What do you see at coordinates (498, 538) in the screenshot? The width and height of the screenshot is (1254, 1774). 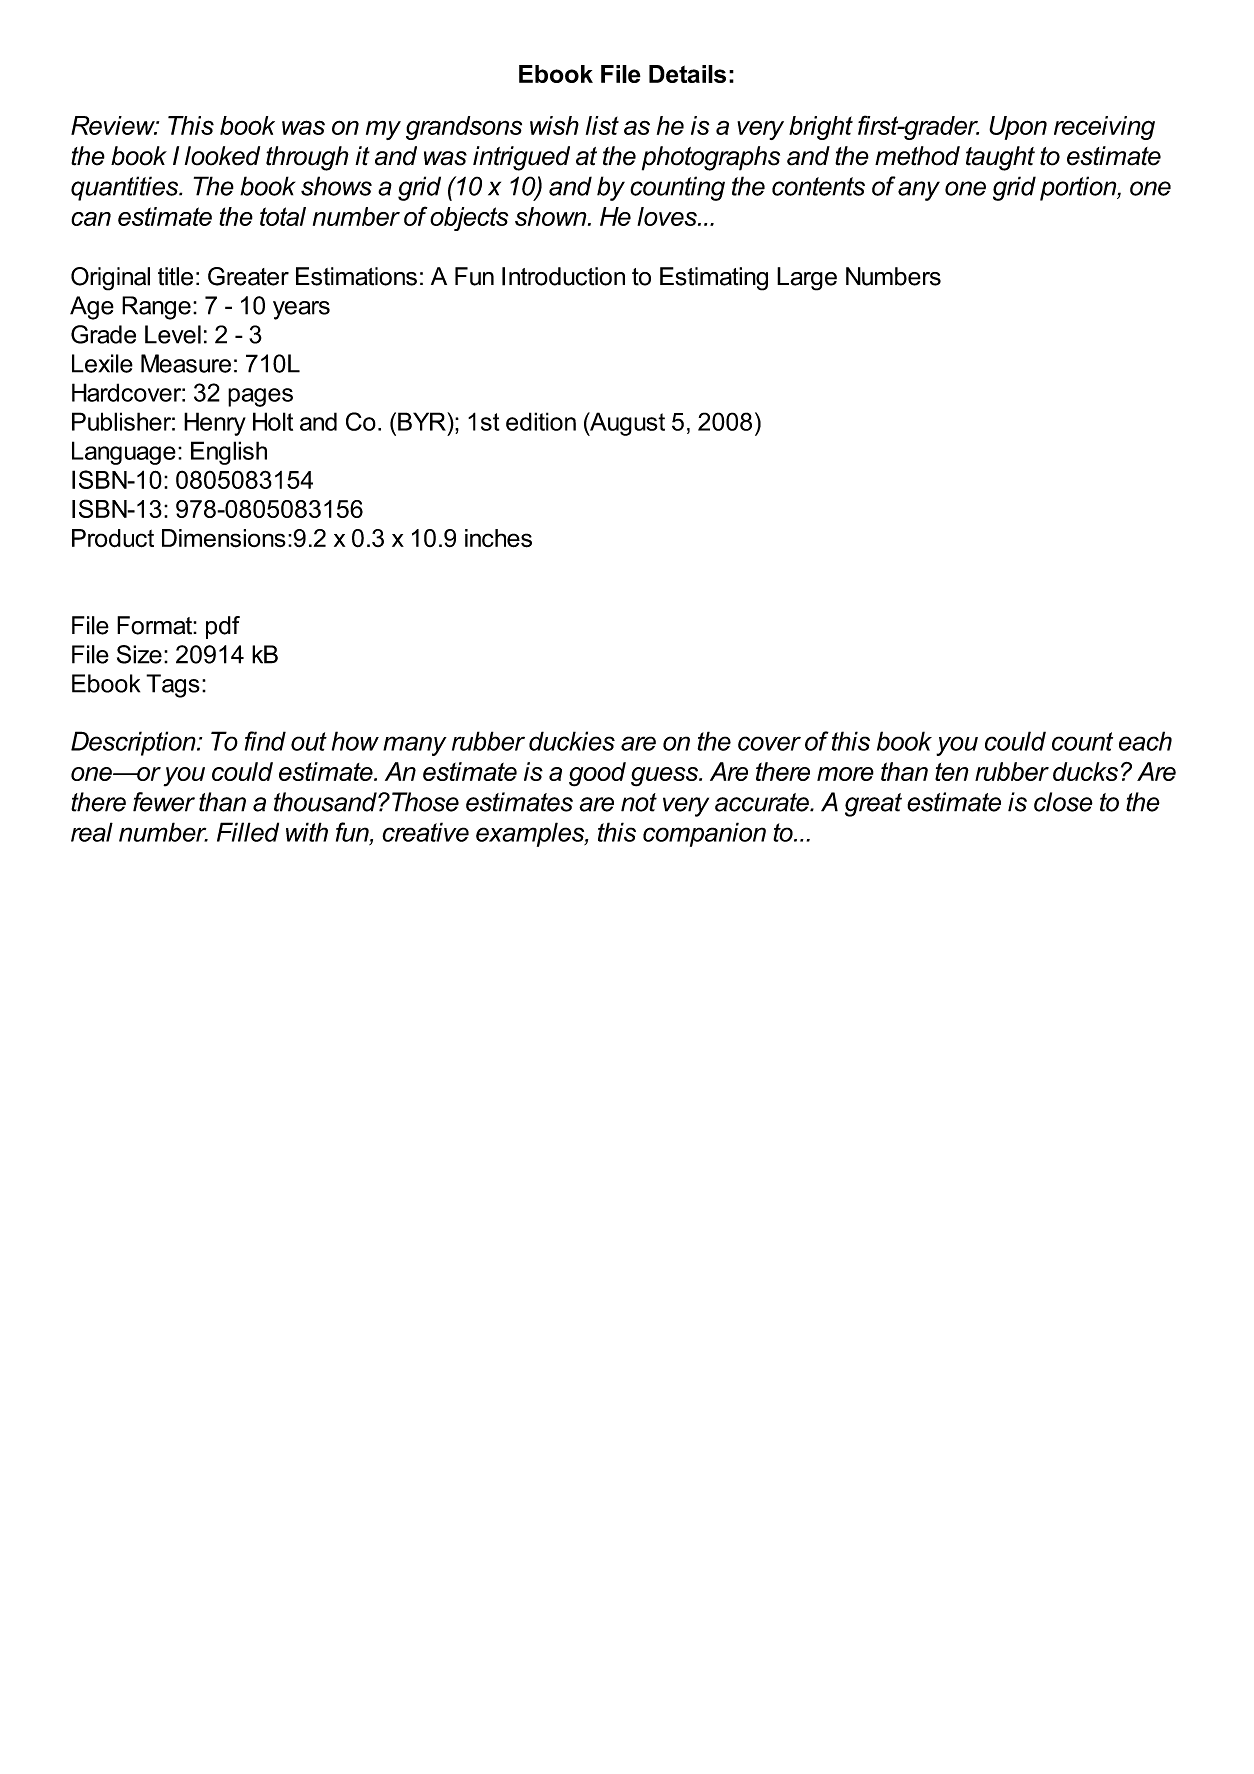 I see `inches` at bounding box center [498, 538].
